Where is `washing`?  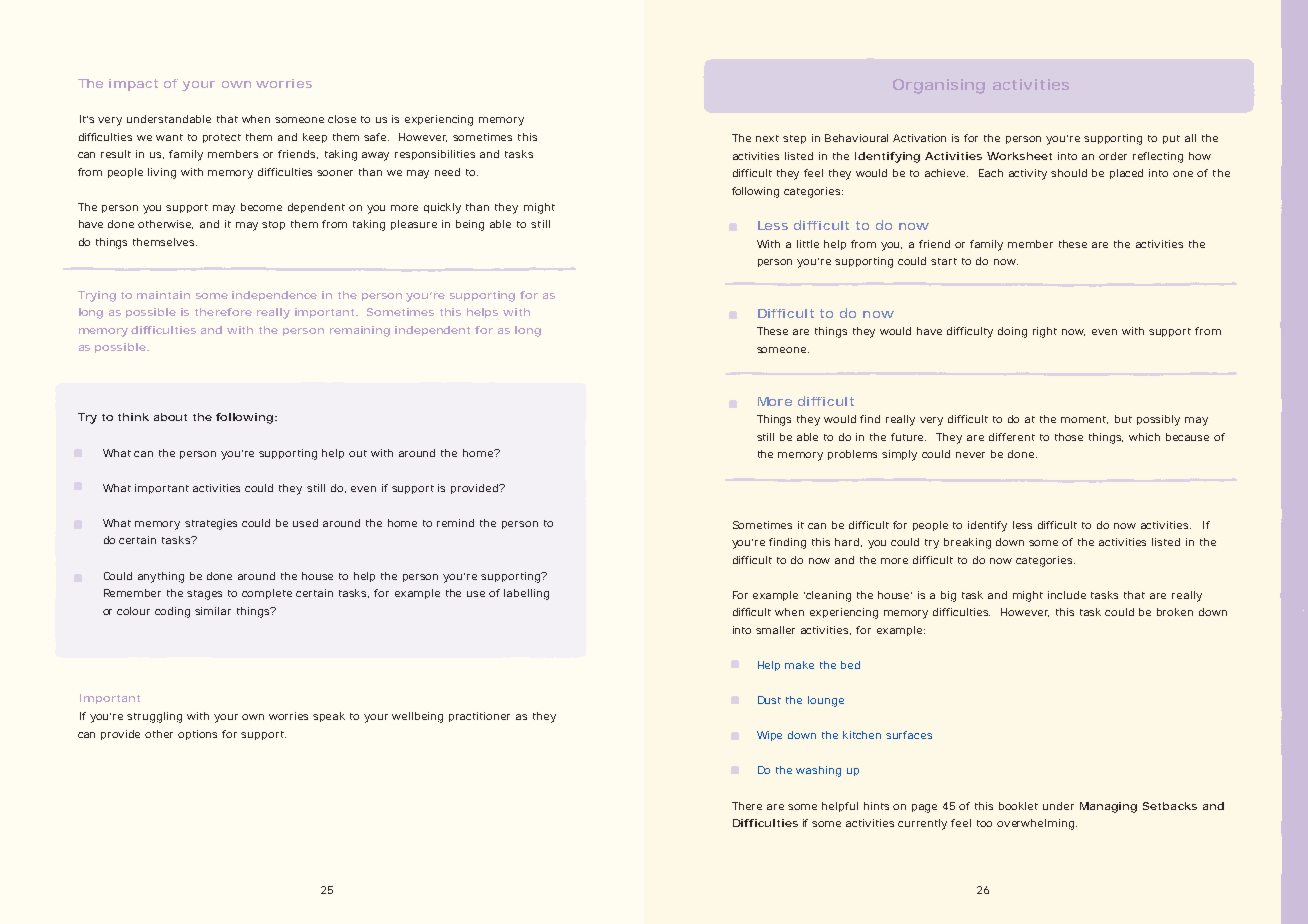
washing is located at coordinates (818, 771).
